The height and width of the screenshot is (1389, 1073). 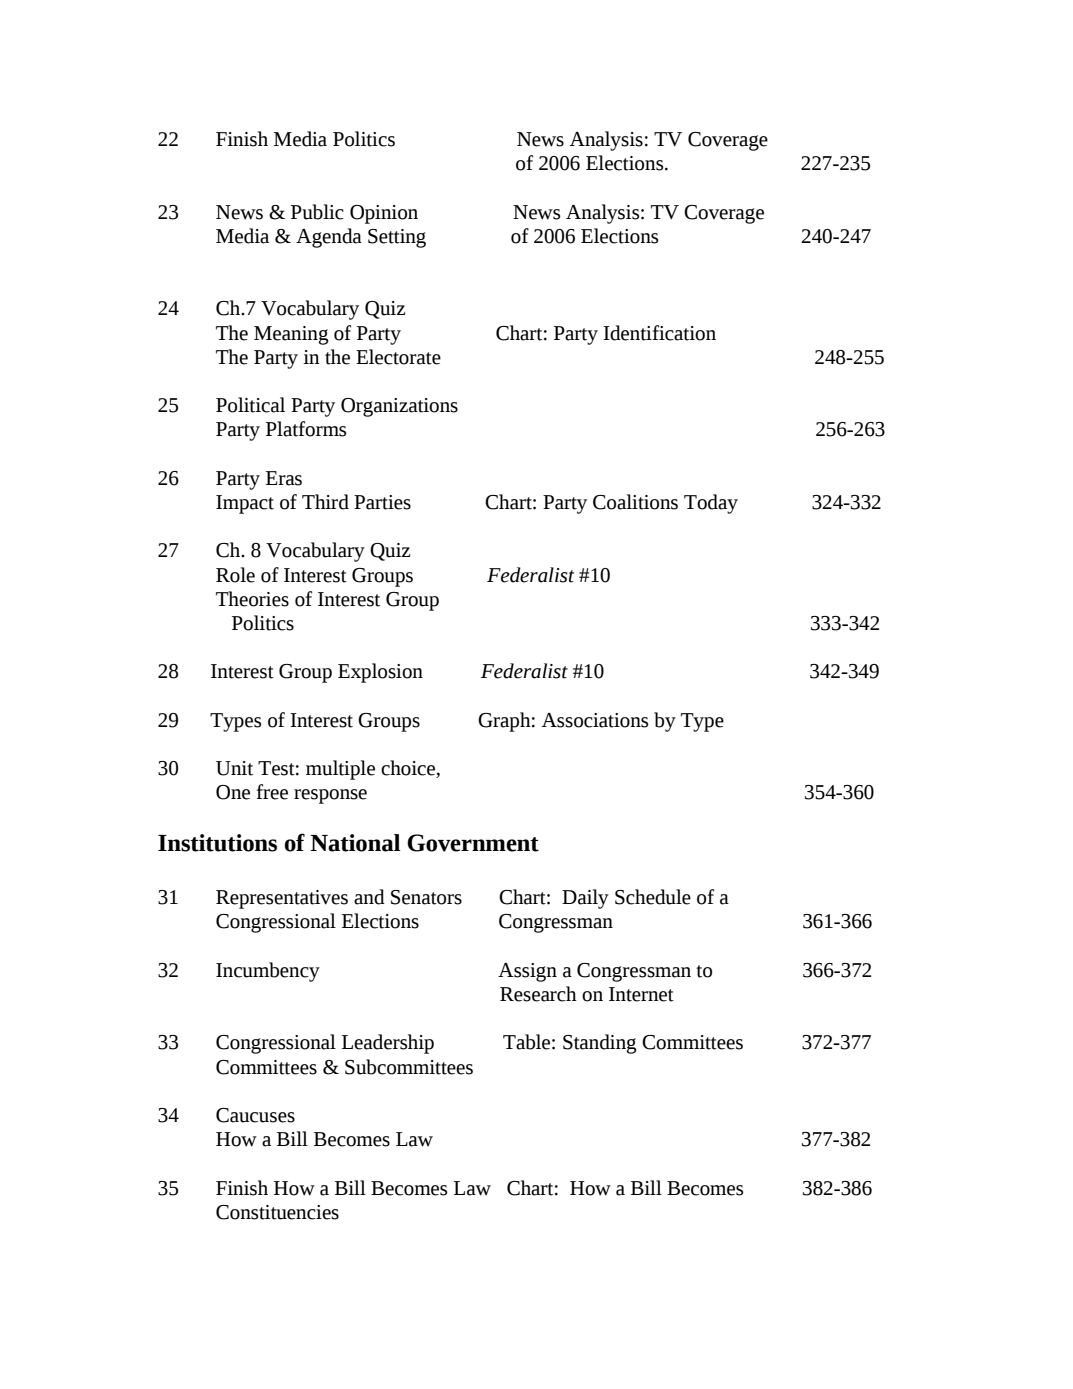 What do you see at coordinates (380, 673) in the screenshot?
I see `Explosion` at bounding box center [380, 673].
